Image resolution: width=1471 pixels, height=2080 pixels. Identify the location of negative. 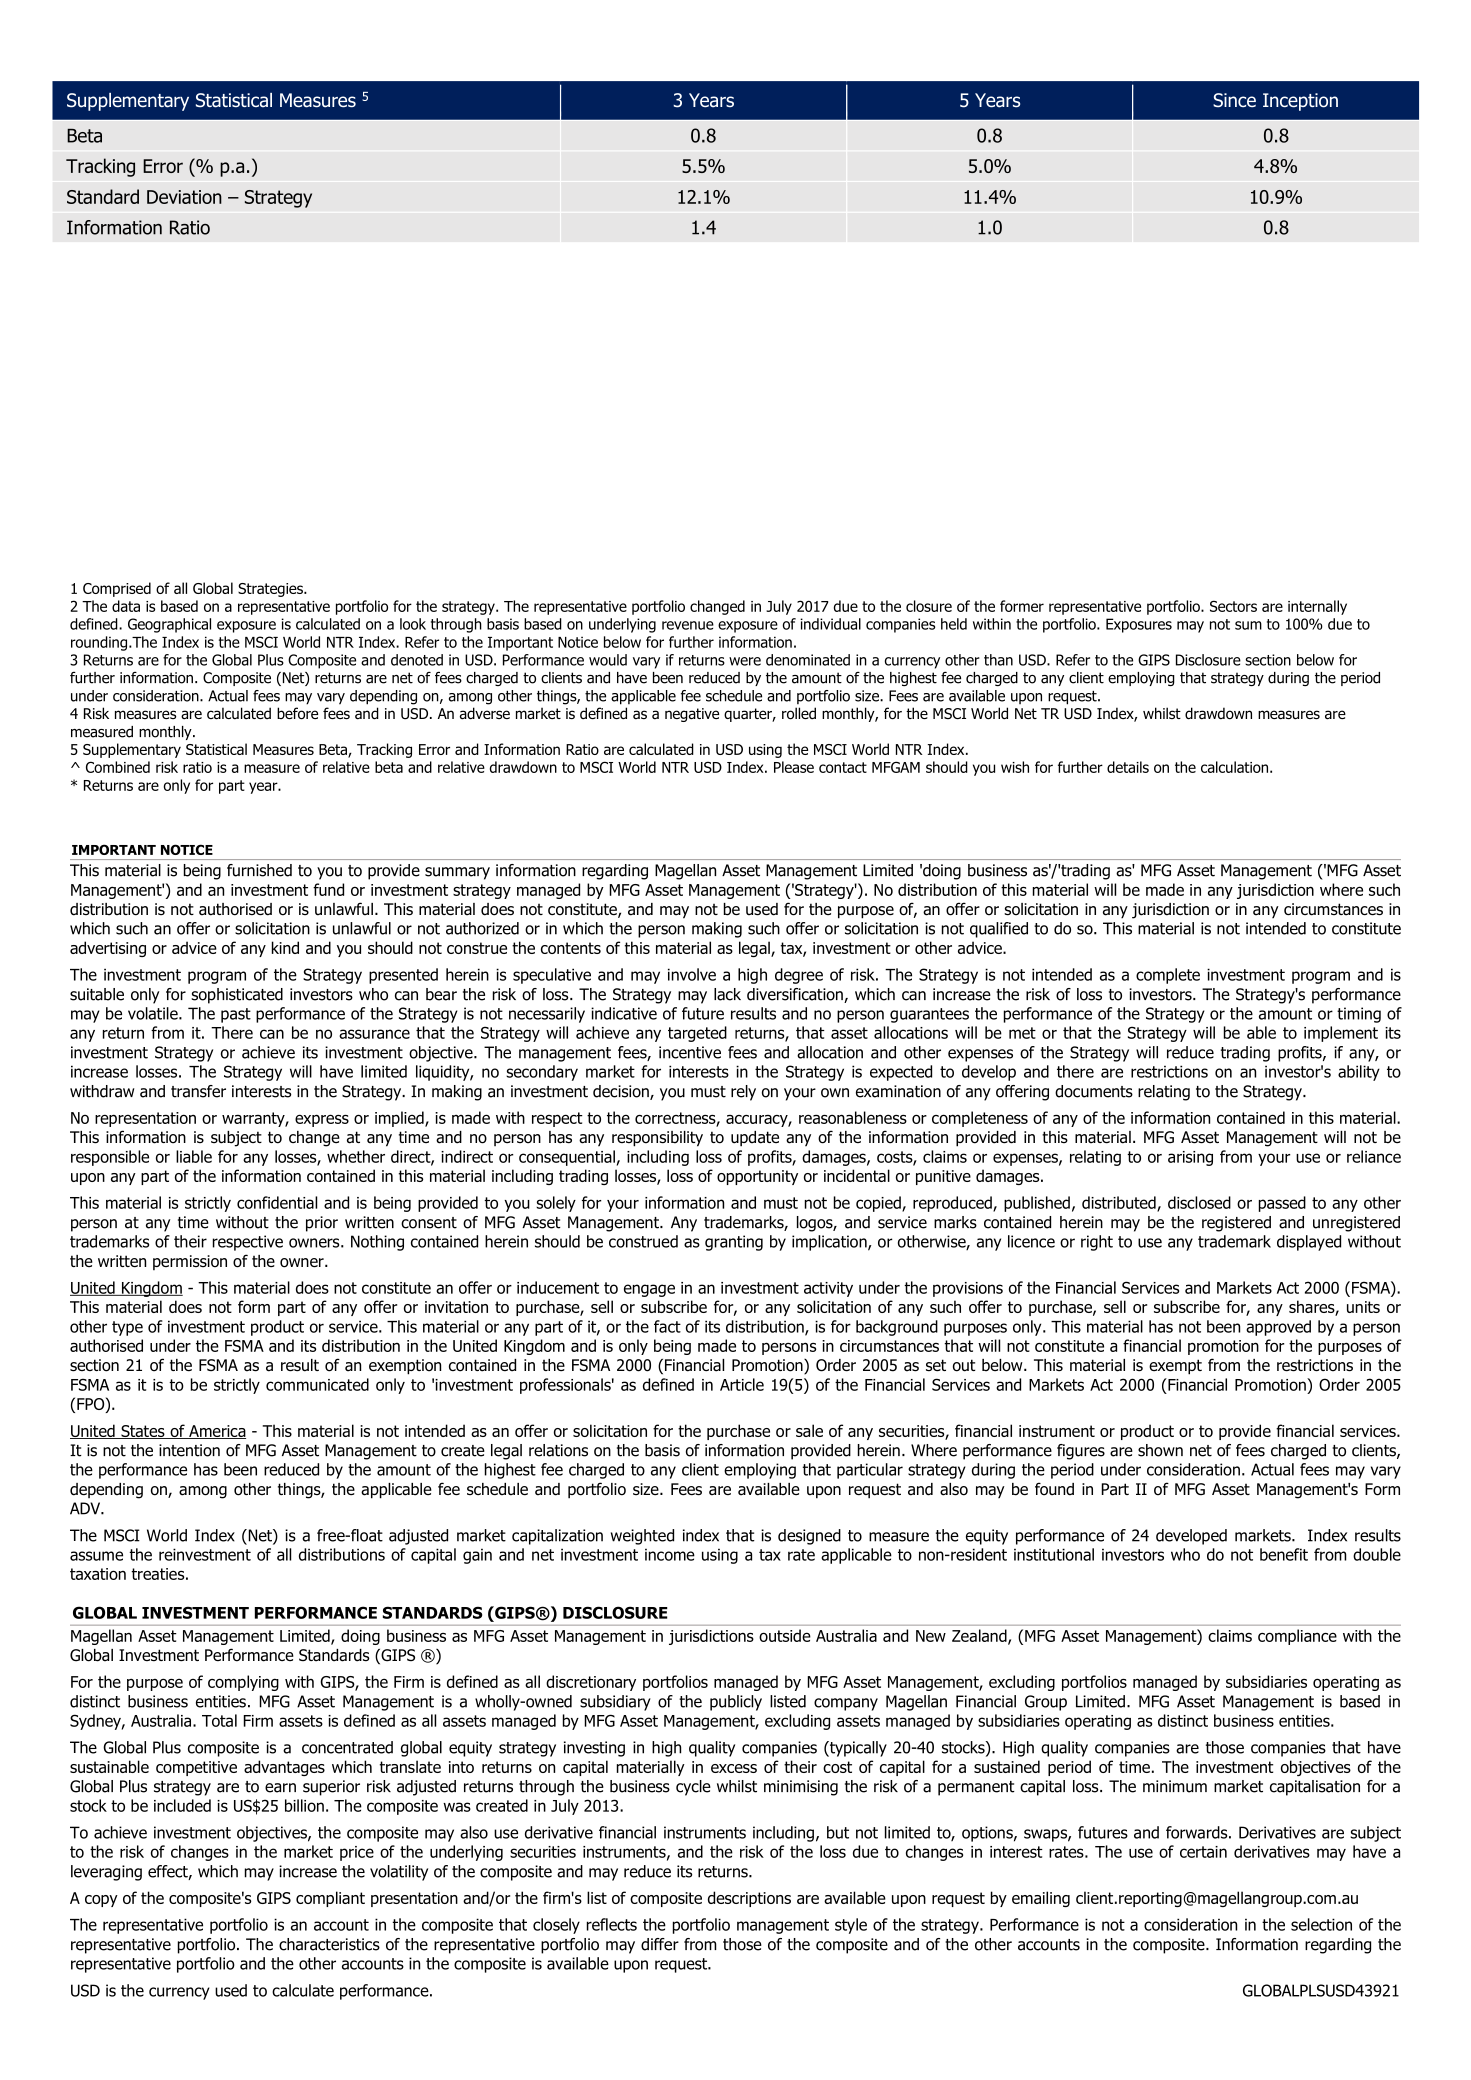
(692, 715).
